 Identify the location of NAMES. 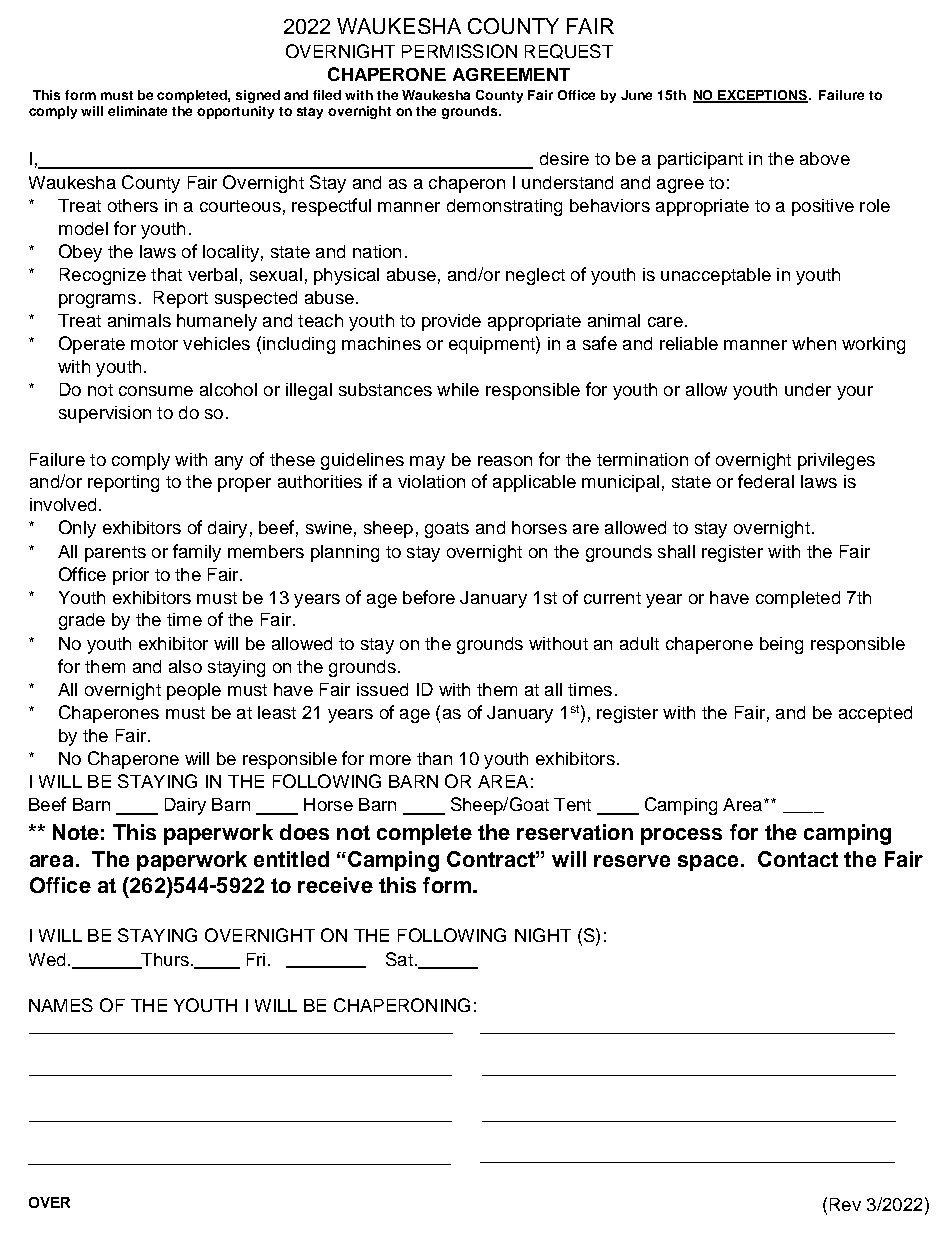
(61, 1005).
